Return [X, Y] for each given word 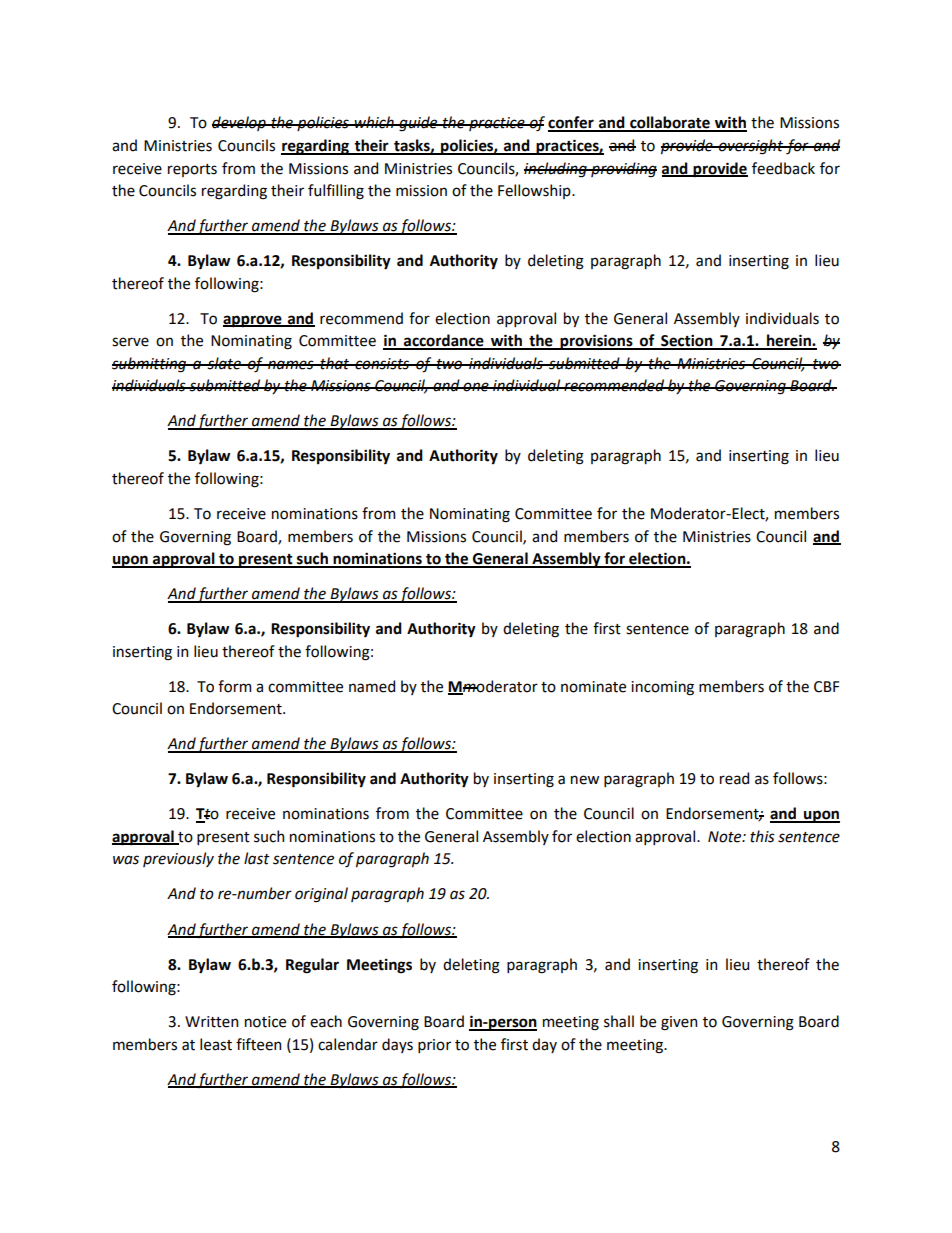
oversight [751, 147]
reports [192, 170]
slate [224, 363]
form [234, 686]
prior [434, 1046]
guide [418, 124]
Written [211, 1022]
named [372, 686]
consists [382, 364]
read [734, 778]
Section [687, 341]
